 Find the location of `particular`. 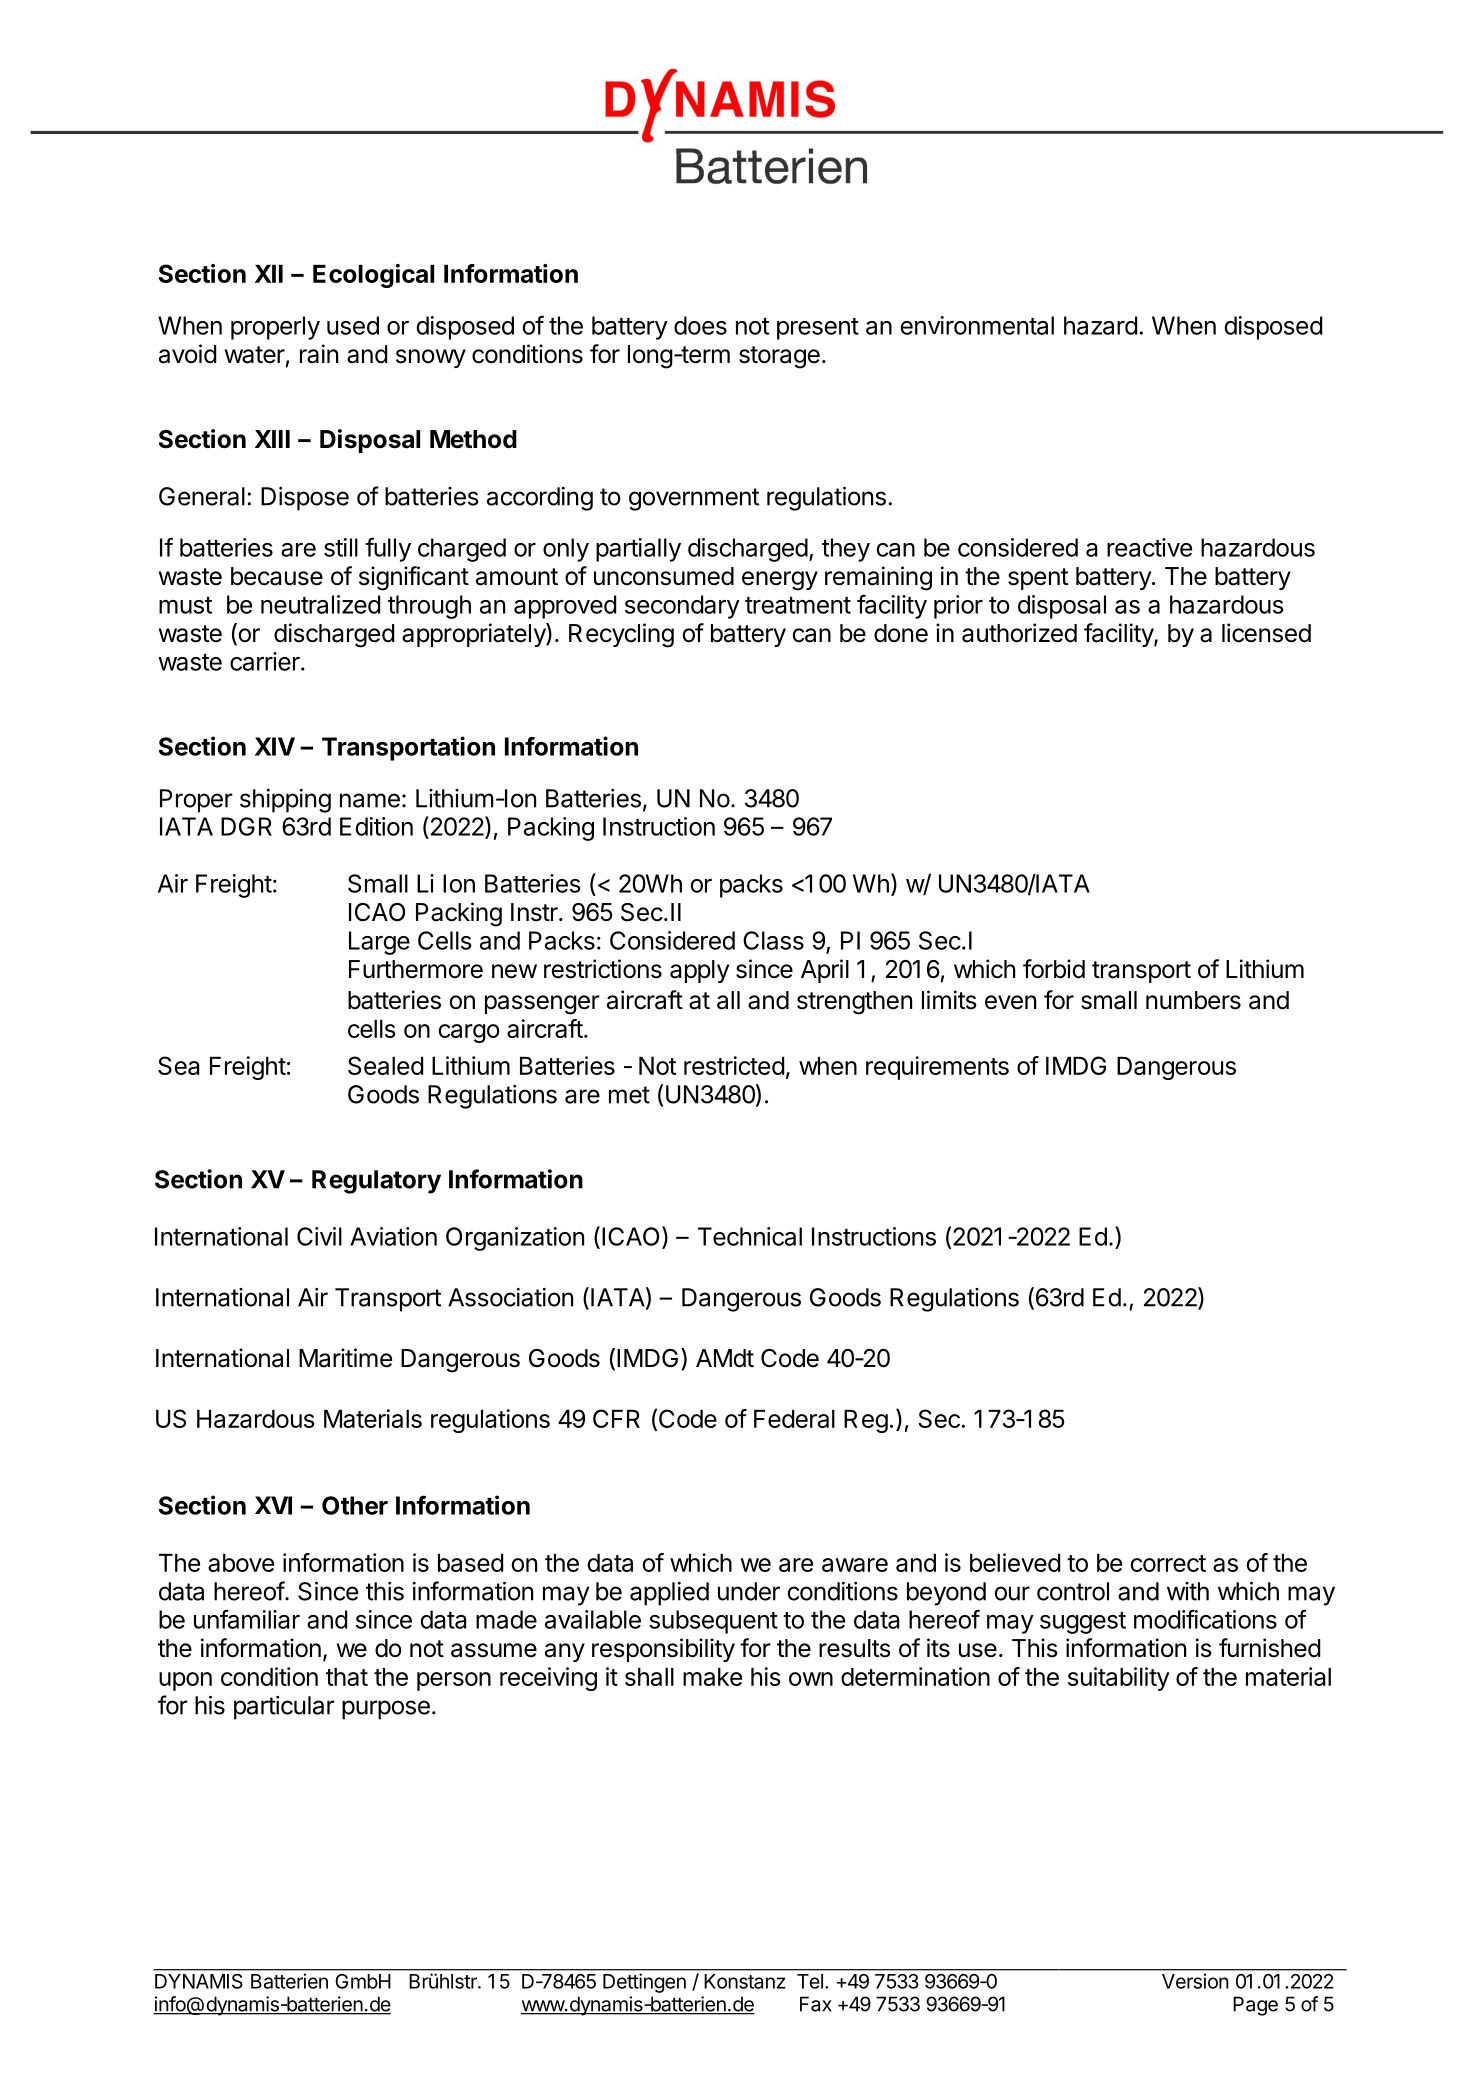

particular is located at coordinates (284, 1708).
